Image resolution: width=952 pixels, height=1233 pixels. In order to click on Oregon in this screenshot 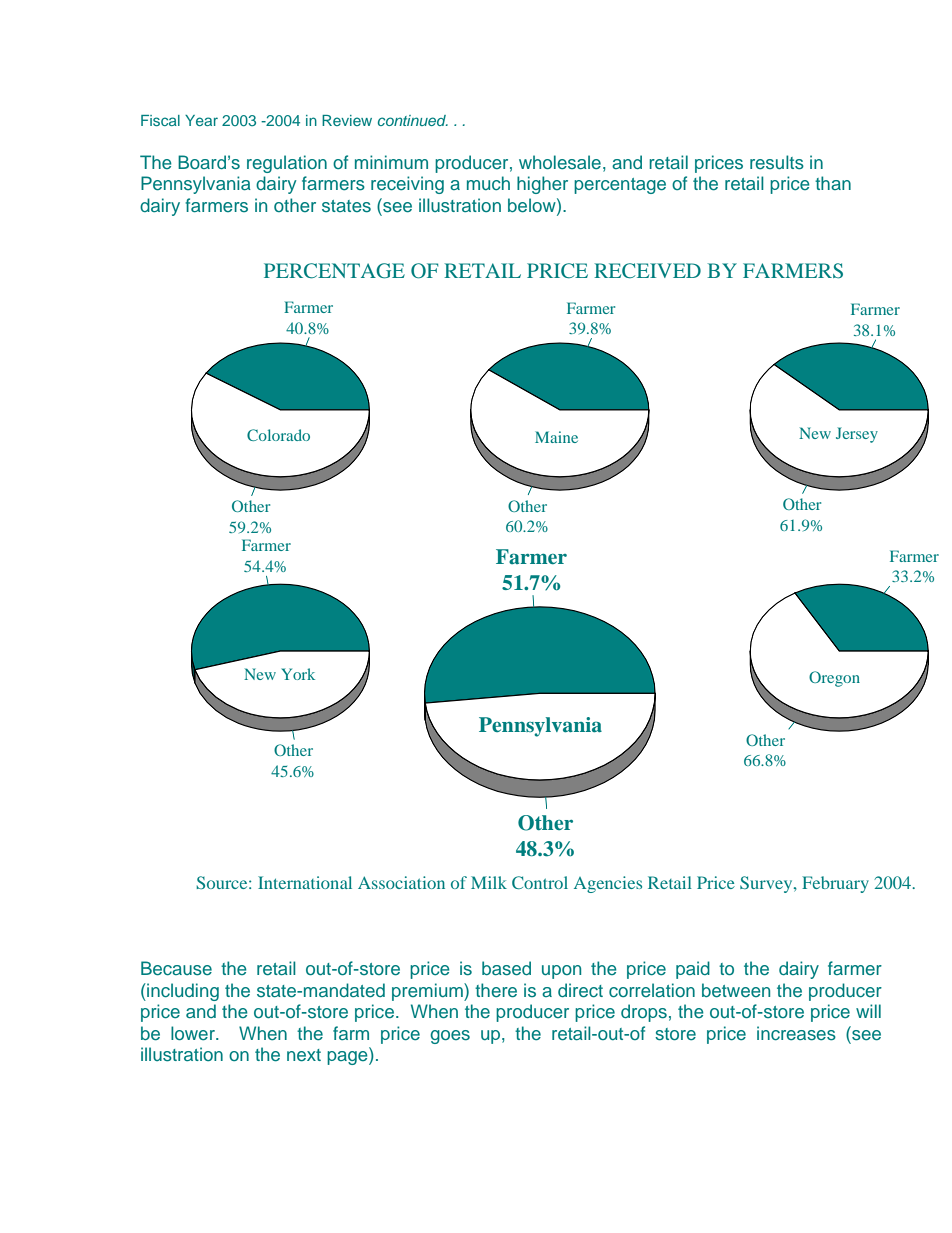, I will do `click(834, 679)`.
